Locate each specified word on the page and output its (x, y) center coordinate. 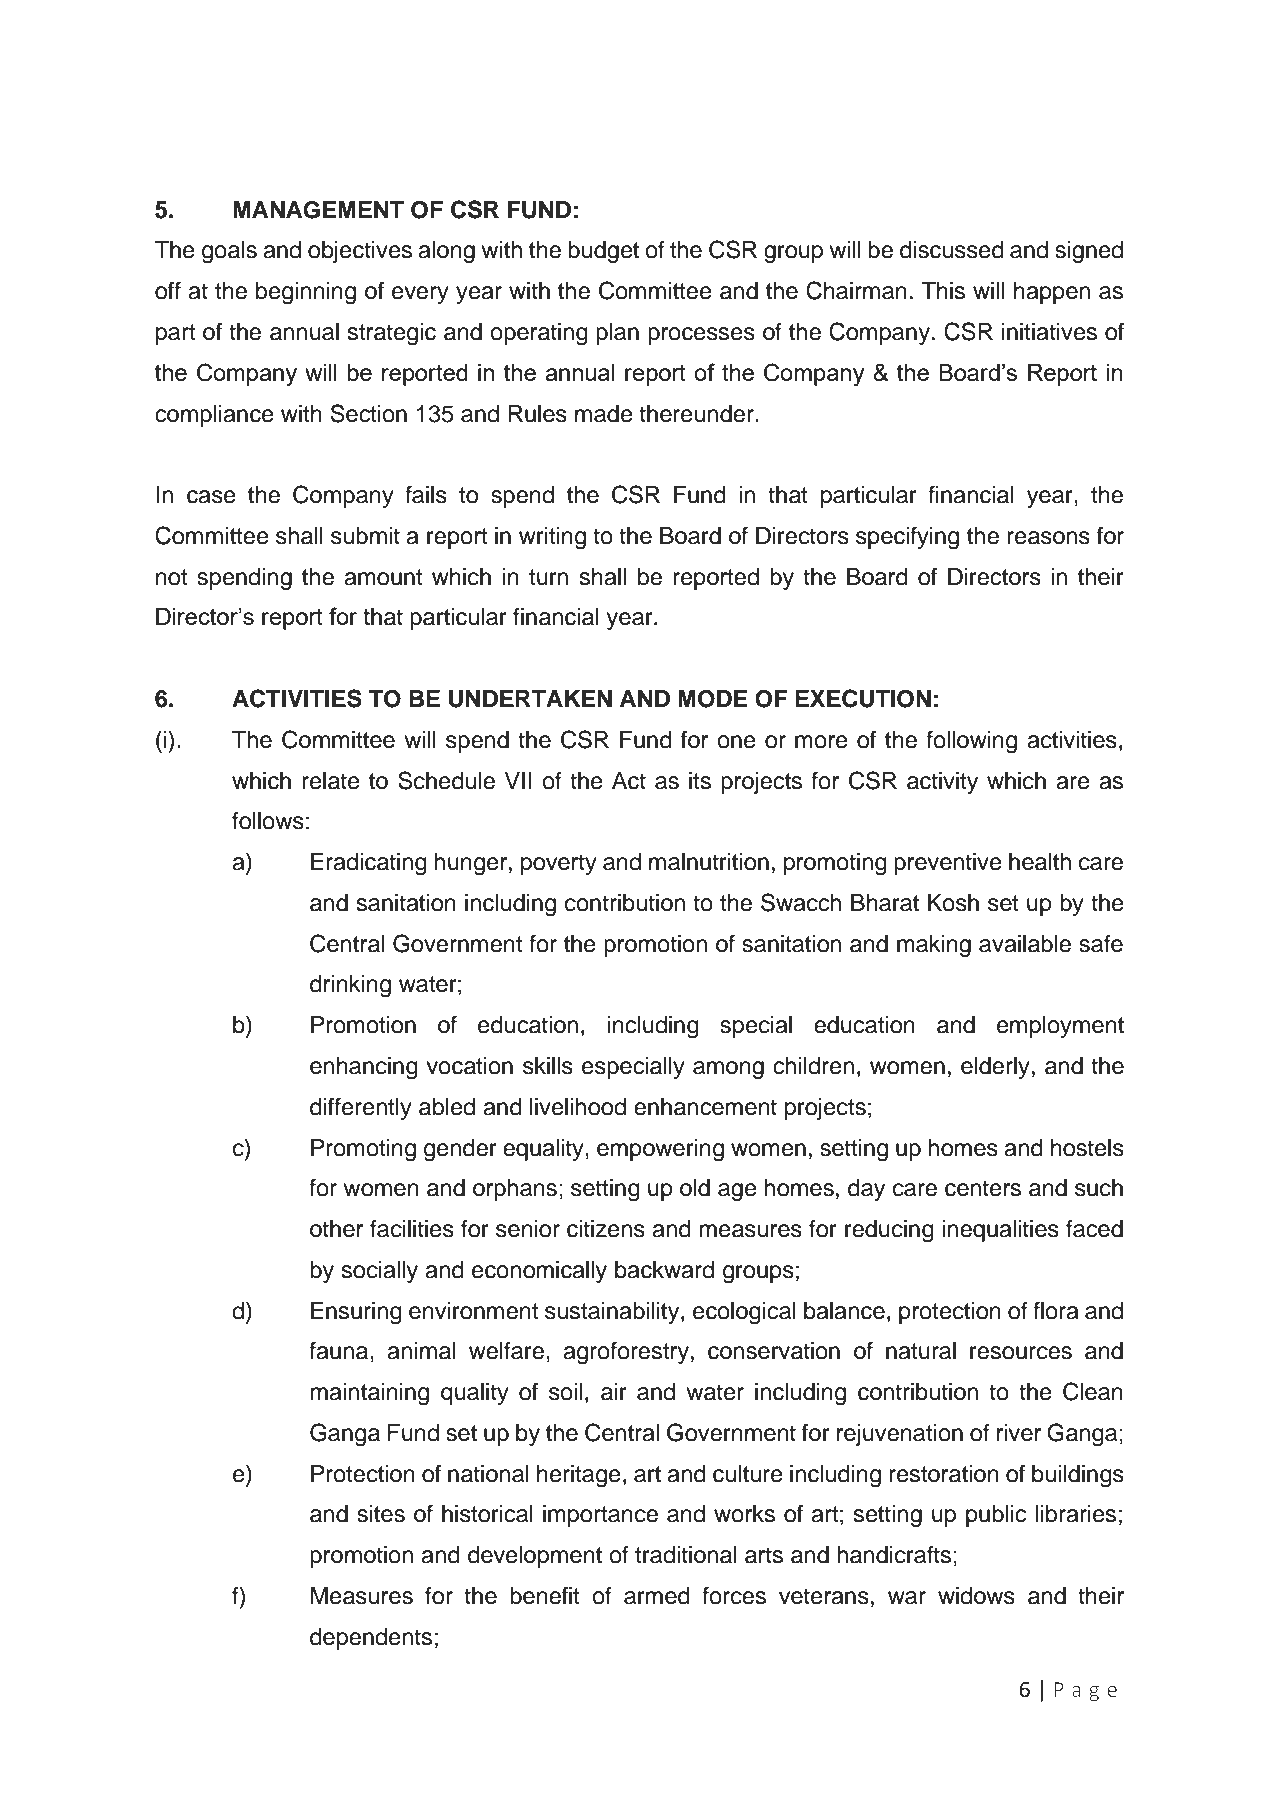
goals (229, 252)
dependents (371, 1639)
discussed (952, 250)
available (1025, 944)
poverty (559, 864)
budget (603, 252)
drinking (350, 986)
